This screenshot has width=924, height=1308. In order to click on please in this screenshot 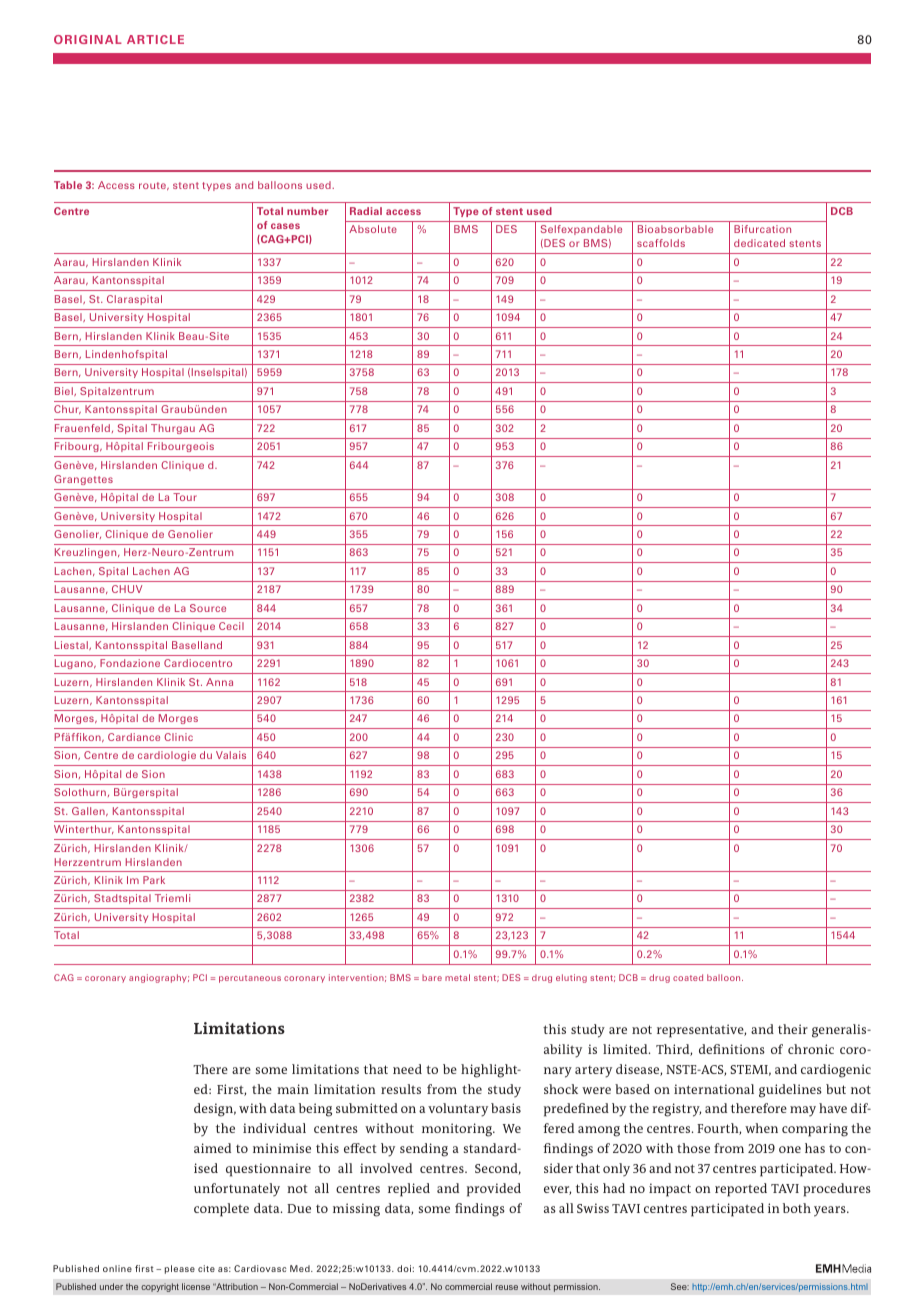, I will do `click(180, 1269)`.
